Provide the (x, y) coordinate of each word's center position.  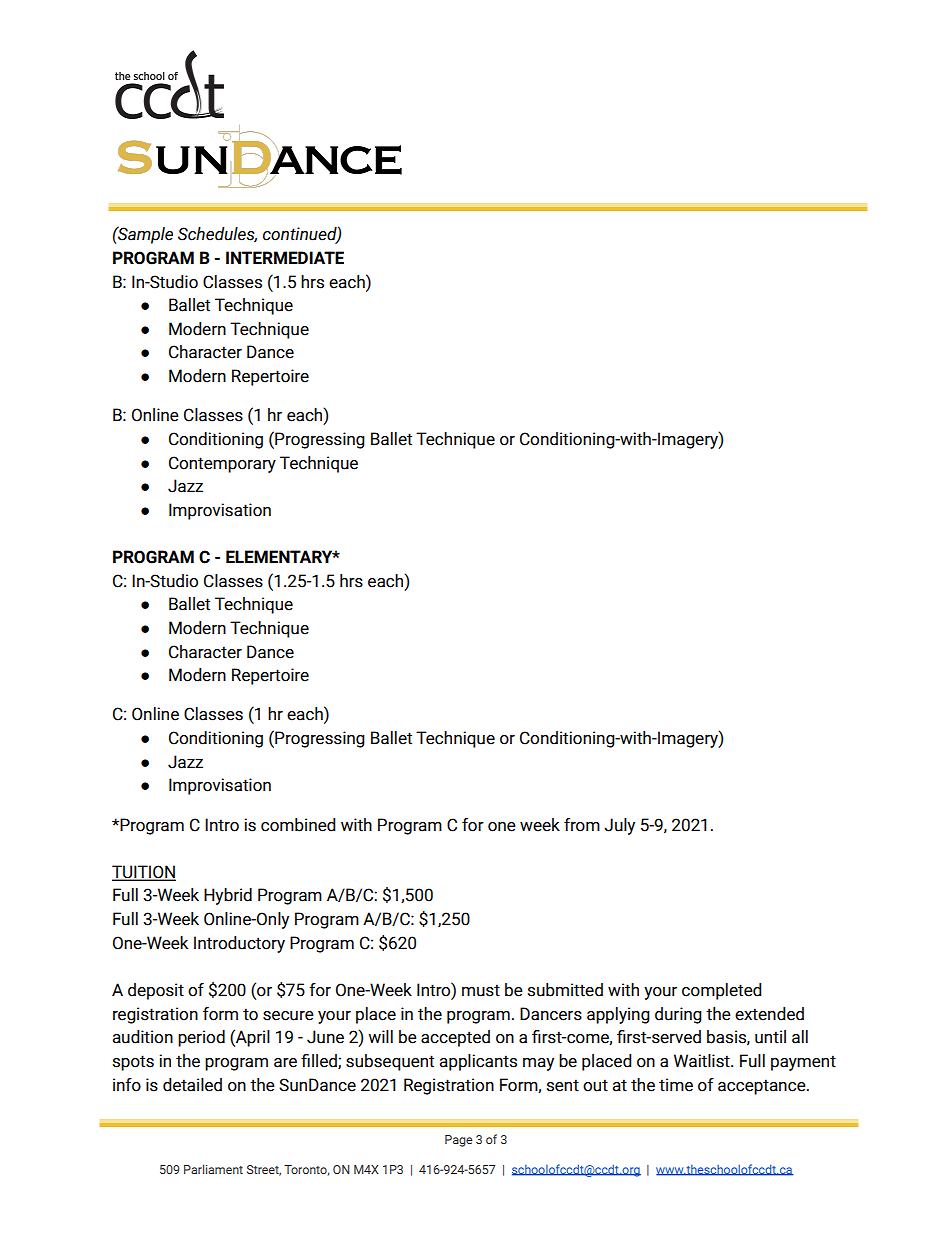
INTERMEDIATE (285, 257)
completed (722, 991)
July (619, 826)
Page (458, 1141)
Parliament (213, 1169)
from (582, 825)
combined (298, 825)
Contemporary (222, 464)
